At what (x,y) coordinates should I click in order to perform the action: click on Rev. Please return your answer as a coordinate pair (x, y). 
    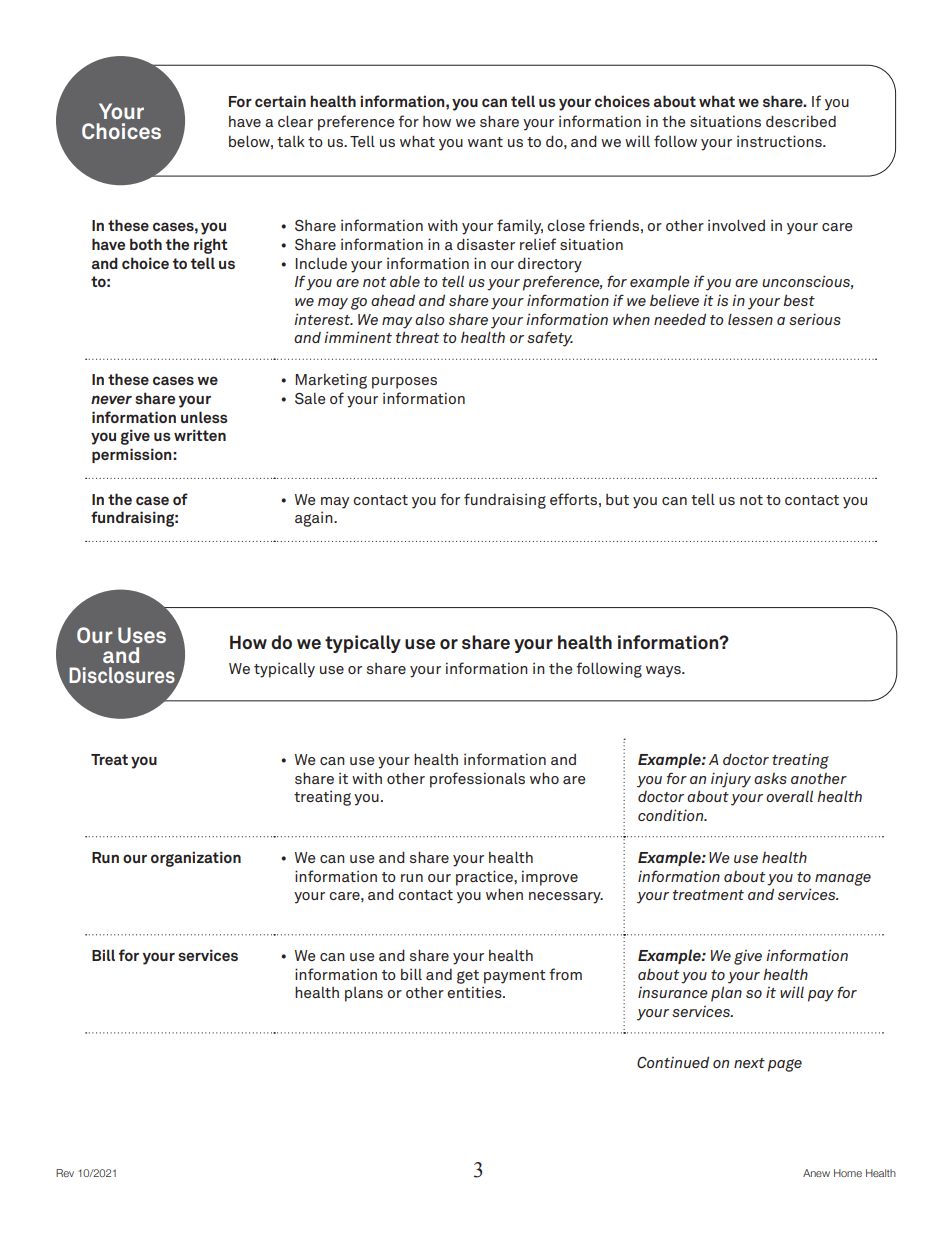
    Looking at the image, I should click on (65, 1173).
